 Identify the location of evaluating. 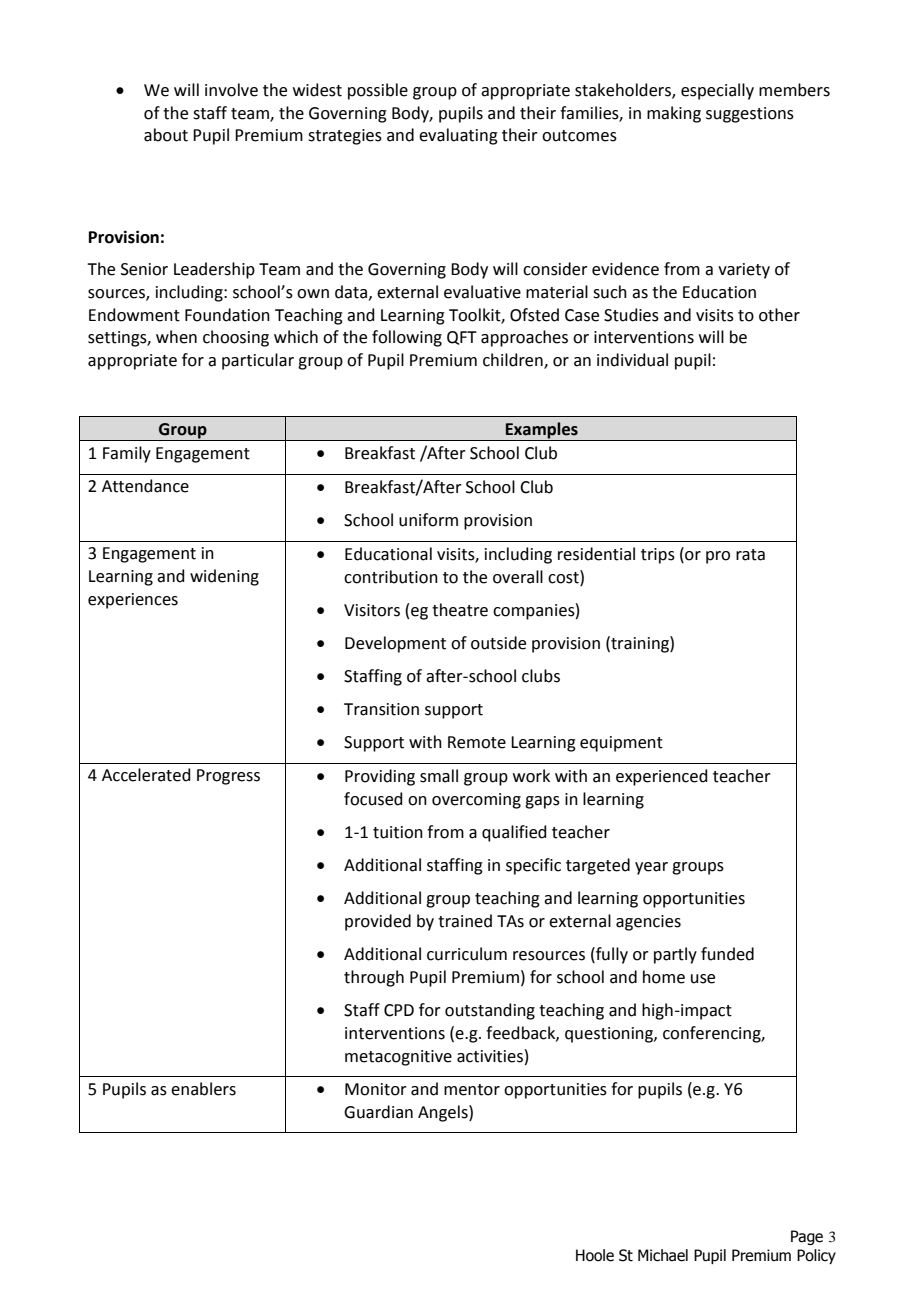
(458, 136).
